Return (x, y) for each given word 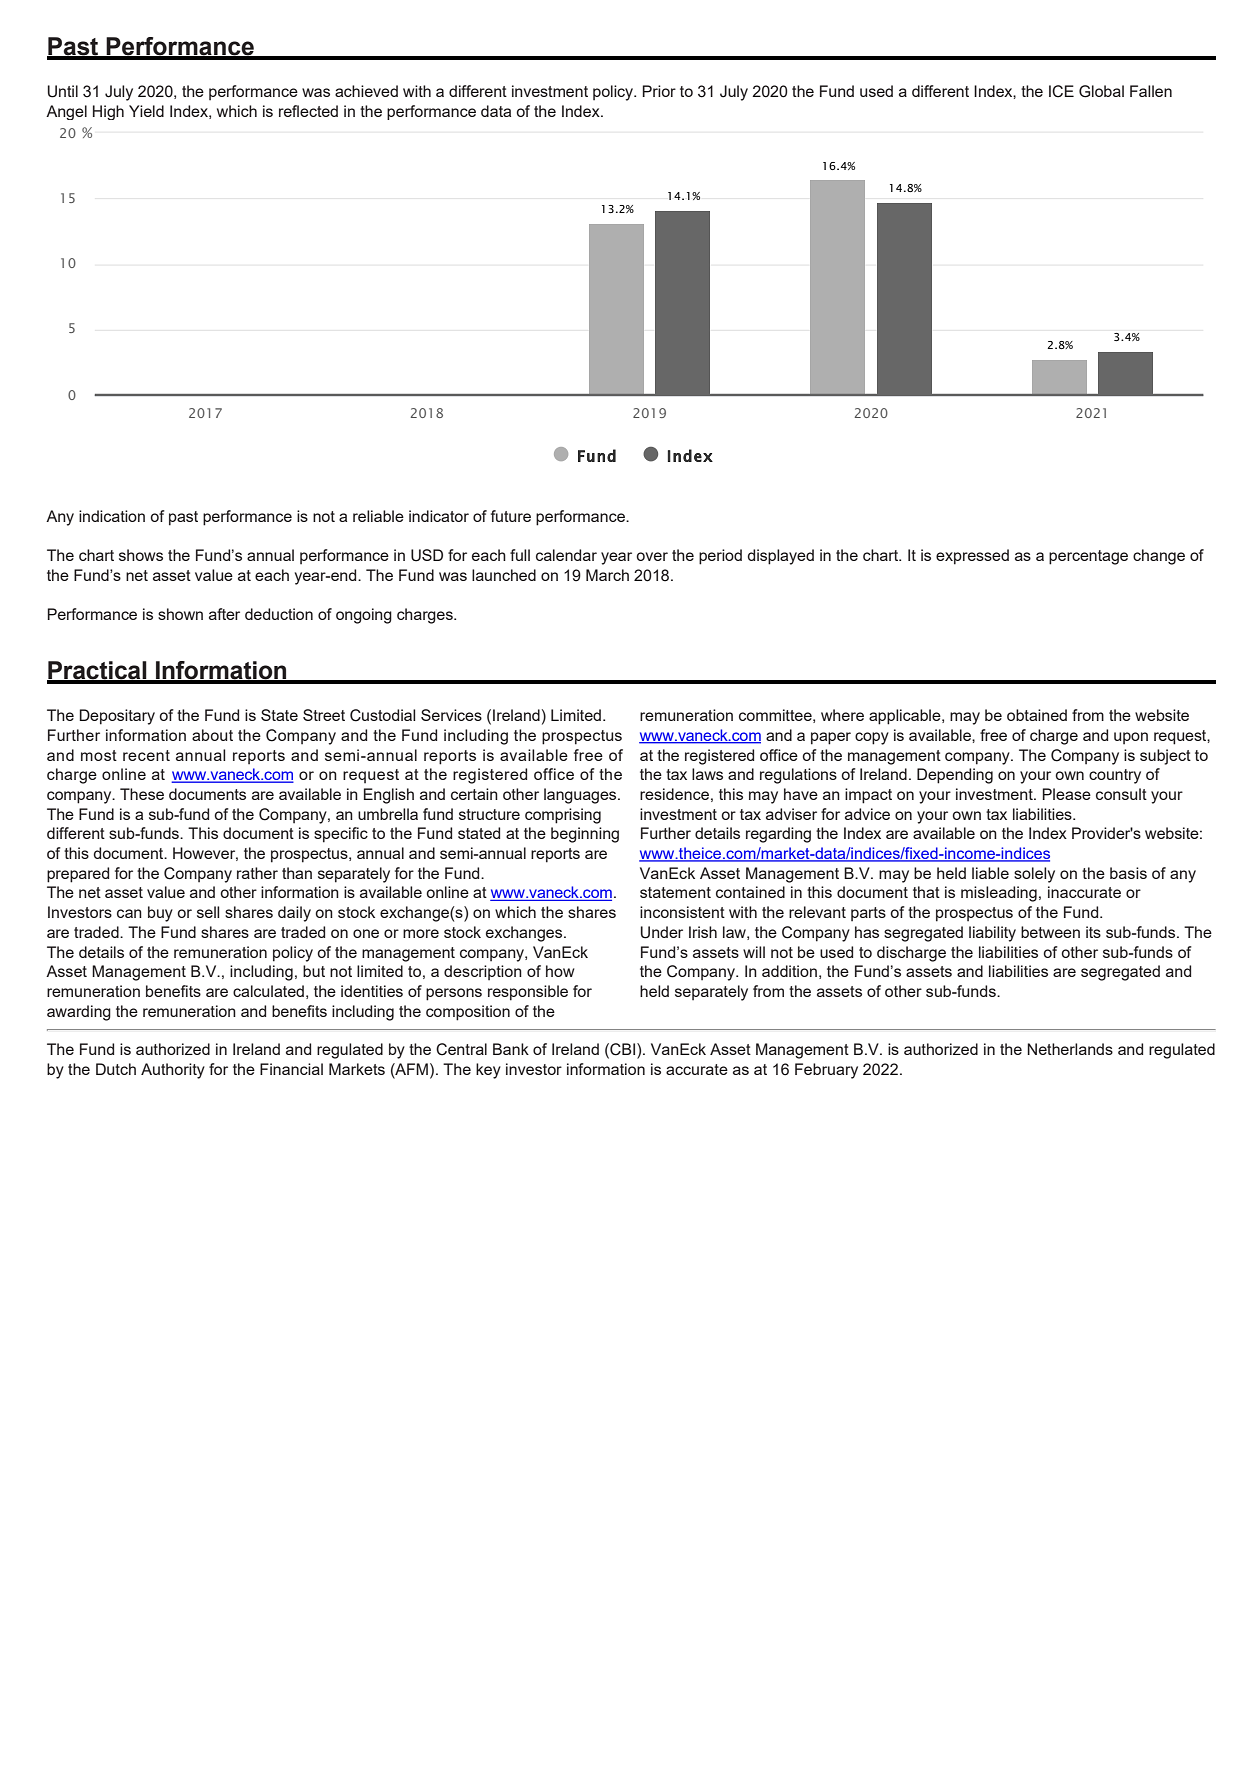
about (212, 735)
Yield (146, 111)
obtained (1037, 715)
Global (1101, 91)
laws (707, 774)
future (511, 516)
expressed (972, 557)
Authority (173, 1071)
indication (112, 516)
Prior (659, 91)
